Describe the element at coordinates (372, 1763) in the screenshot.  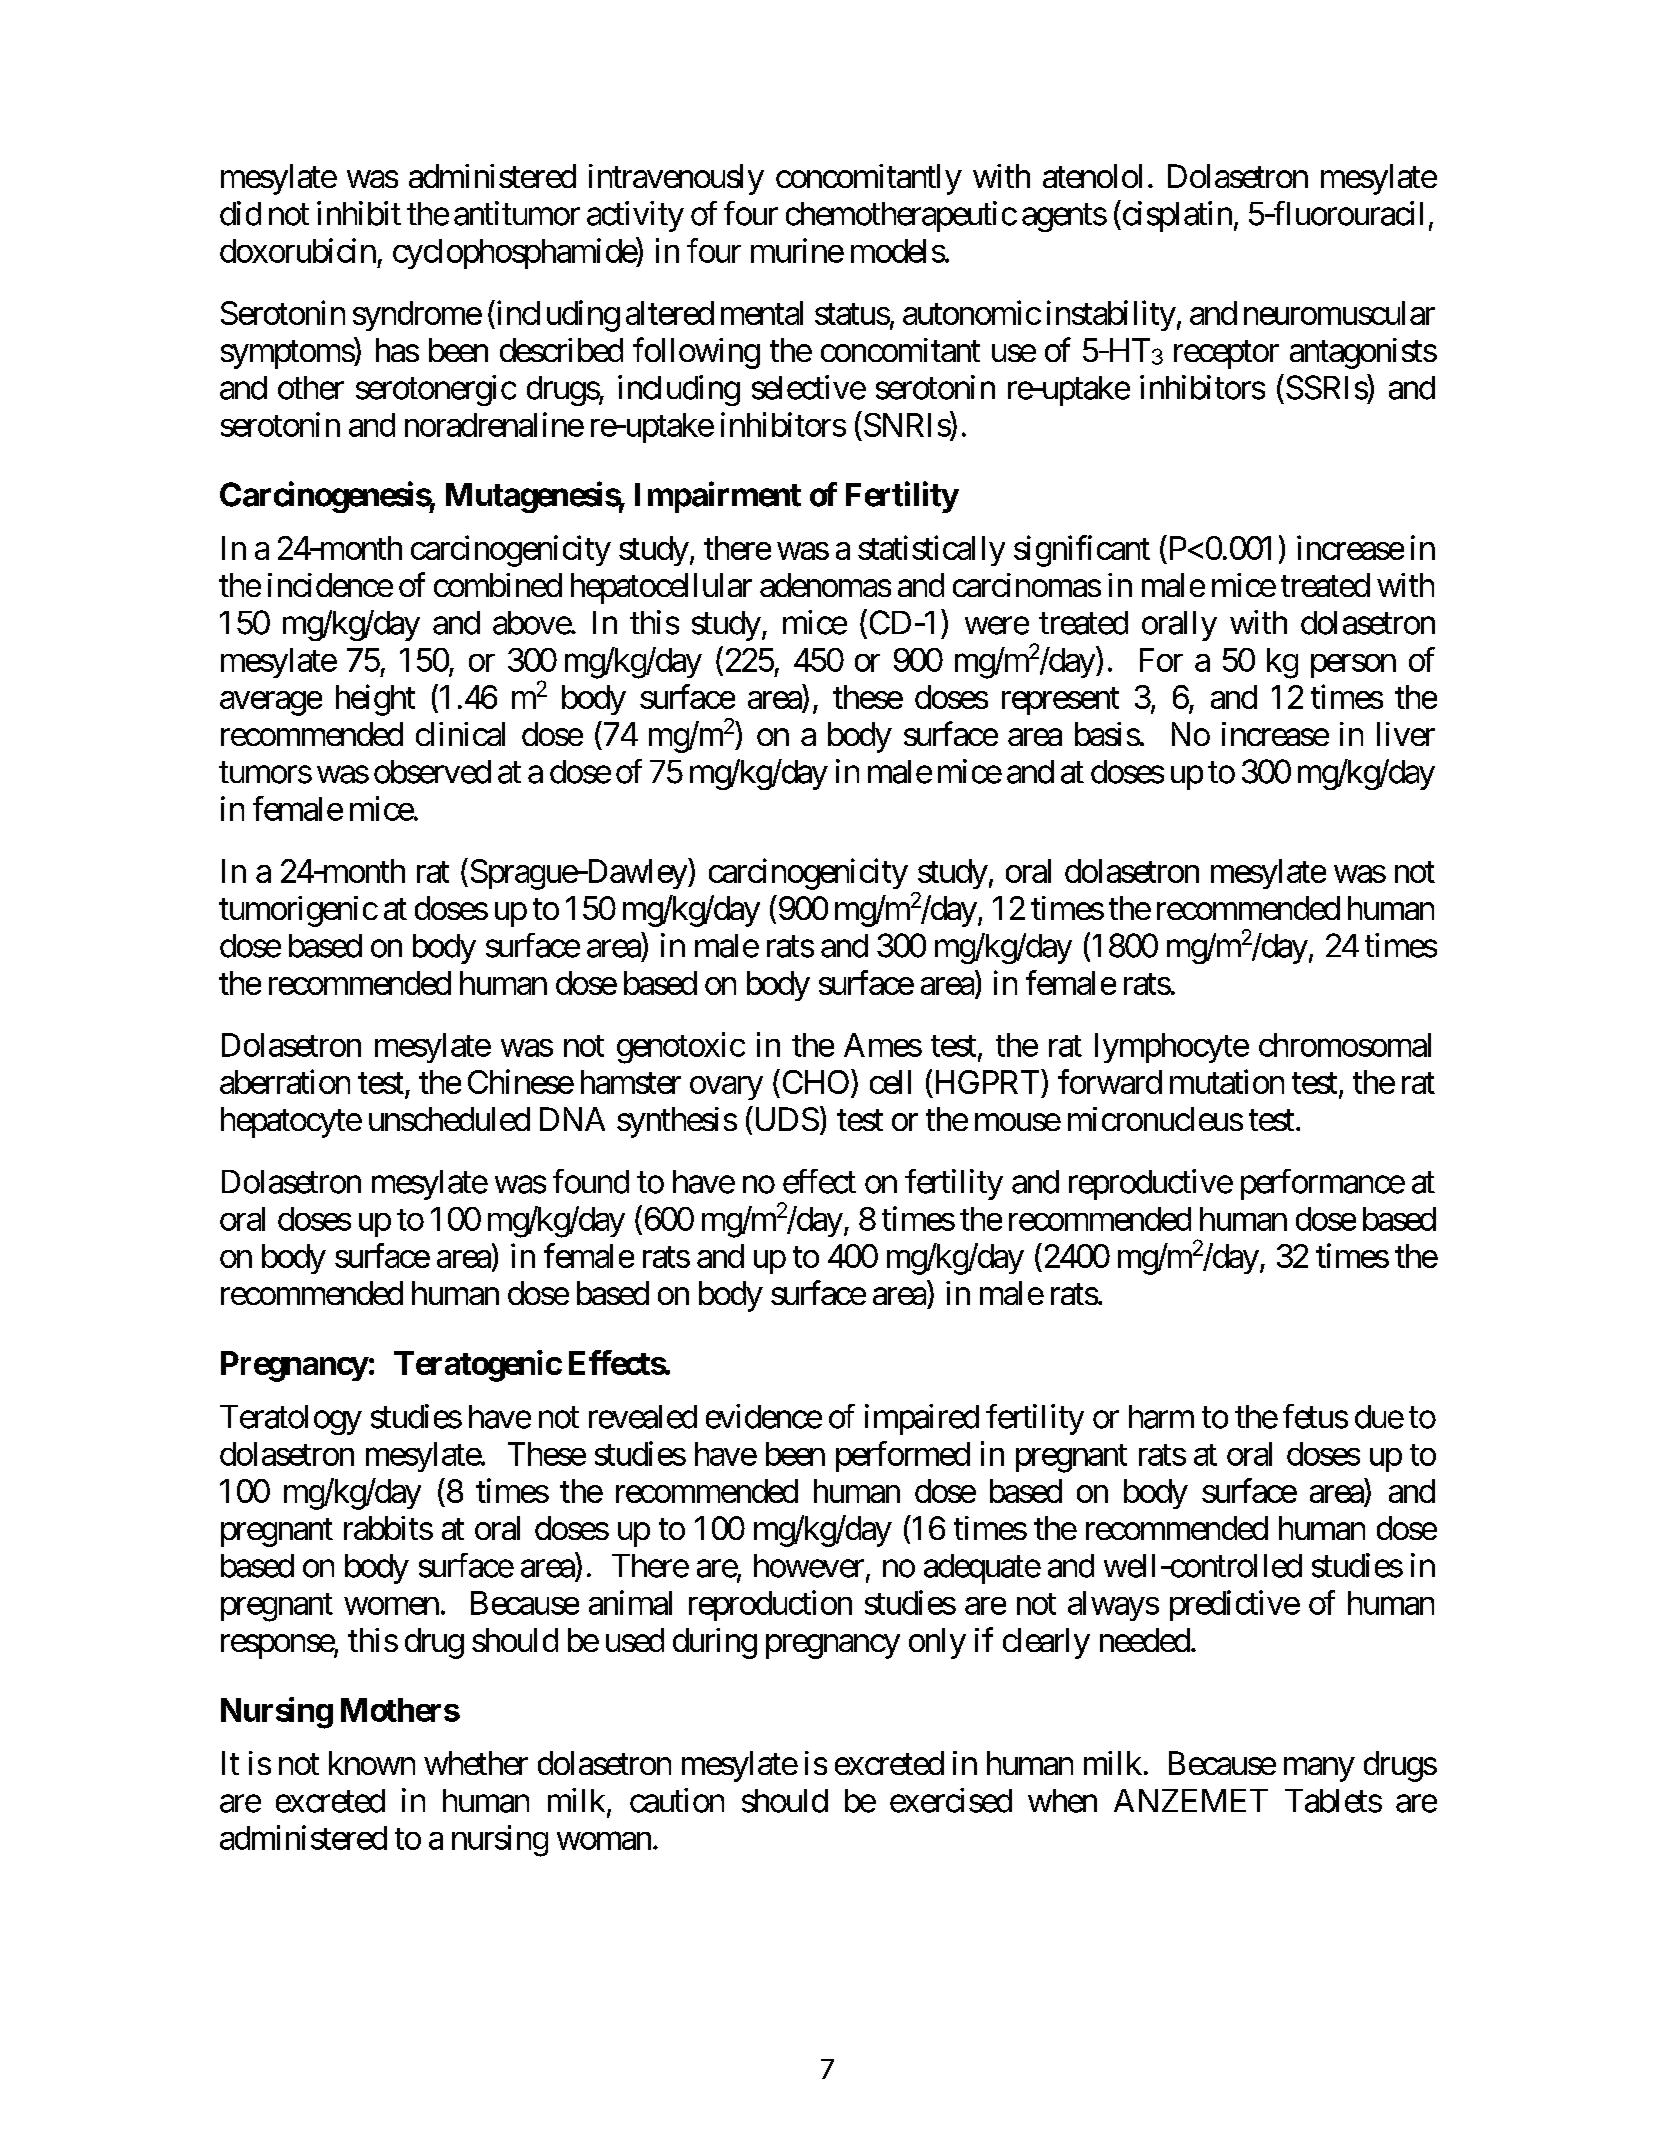
I see `known` at that location.
